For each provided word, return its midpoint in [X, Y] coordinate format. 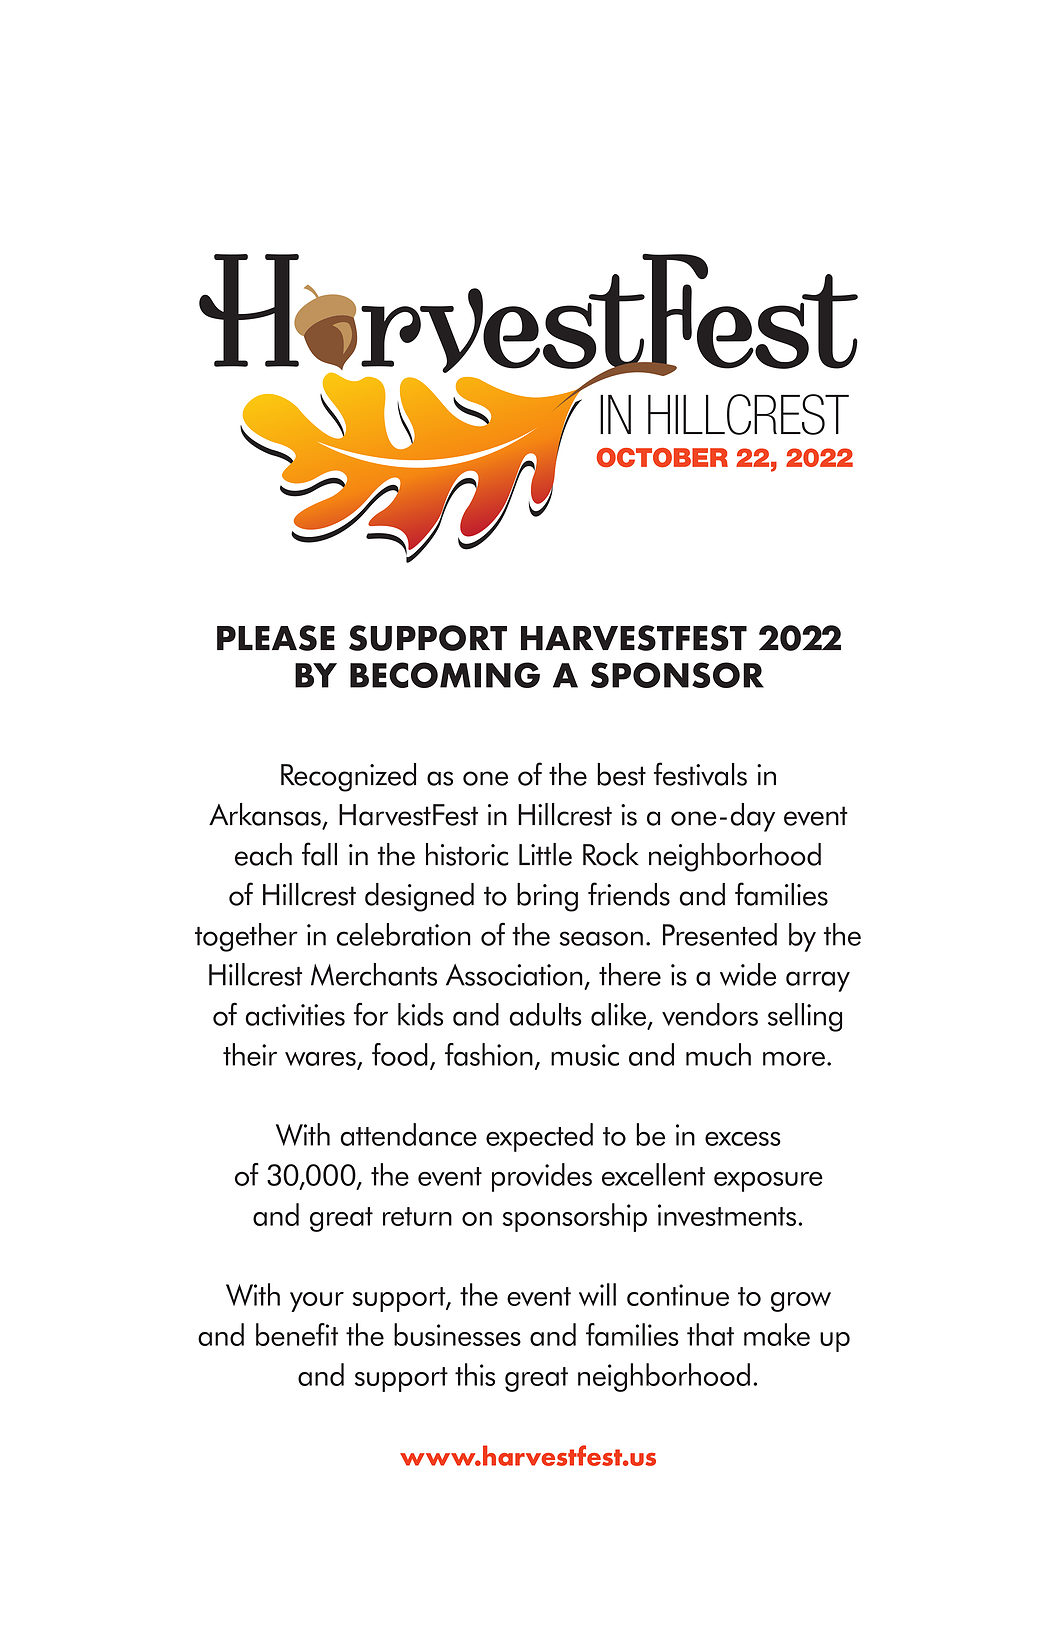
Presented [720, 934]
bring [547, 897]
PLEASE [276, 638]
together [246, 937]
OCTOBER [662, 457]
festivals [700, 774]
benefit [297, 1334]
